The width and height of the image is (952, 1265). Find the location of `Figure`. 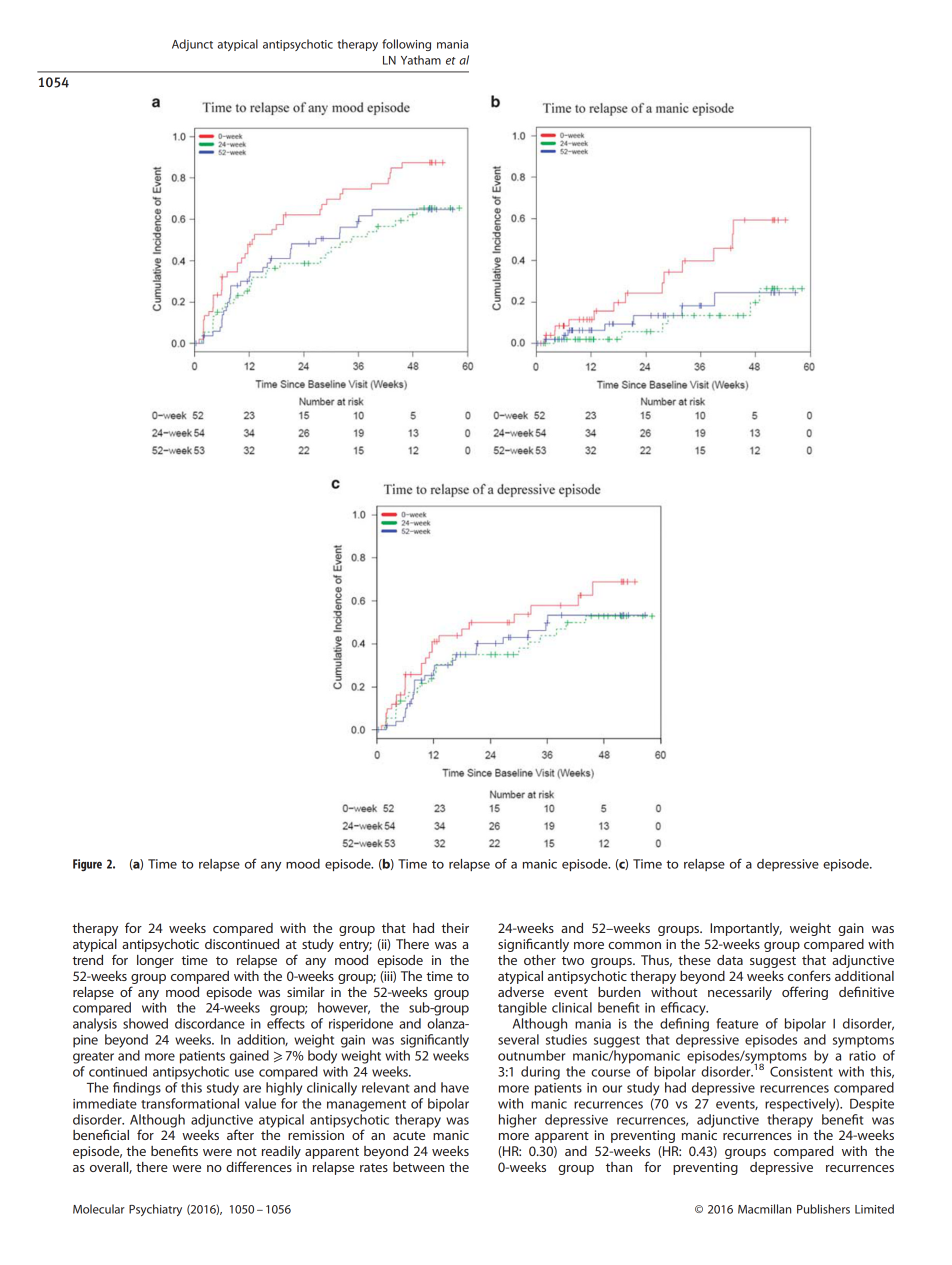

Figure is located at coordinates (87, 865).
